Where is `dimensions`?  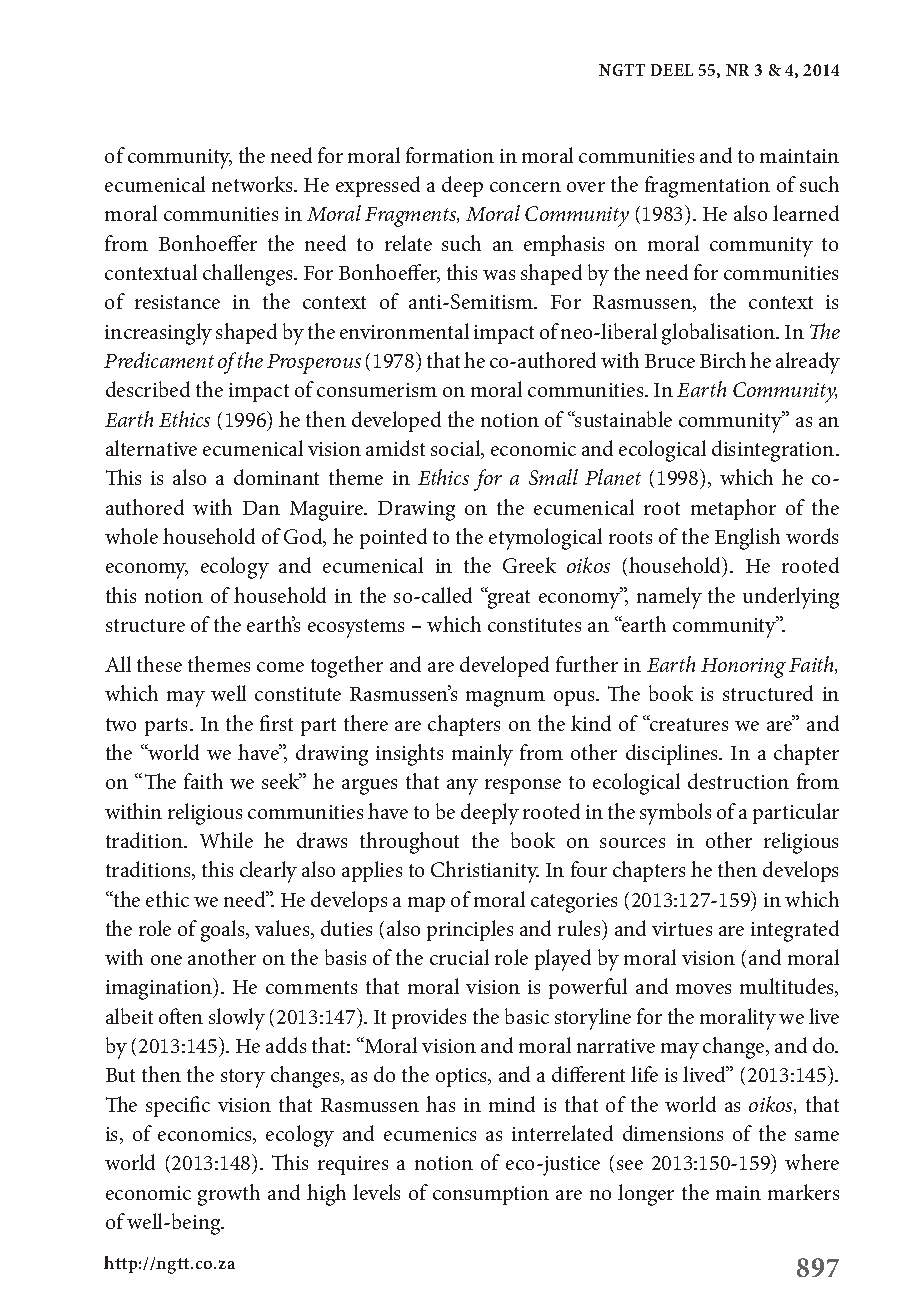
dimensions is located at coordinates (673, 1133).
